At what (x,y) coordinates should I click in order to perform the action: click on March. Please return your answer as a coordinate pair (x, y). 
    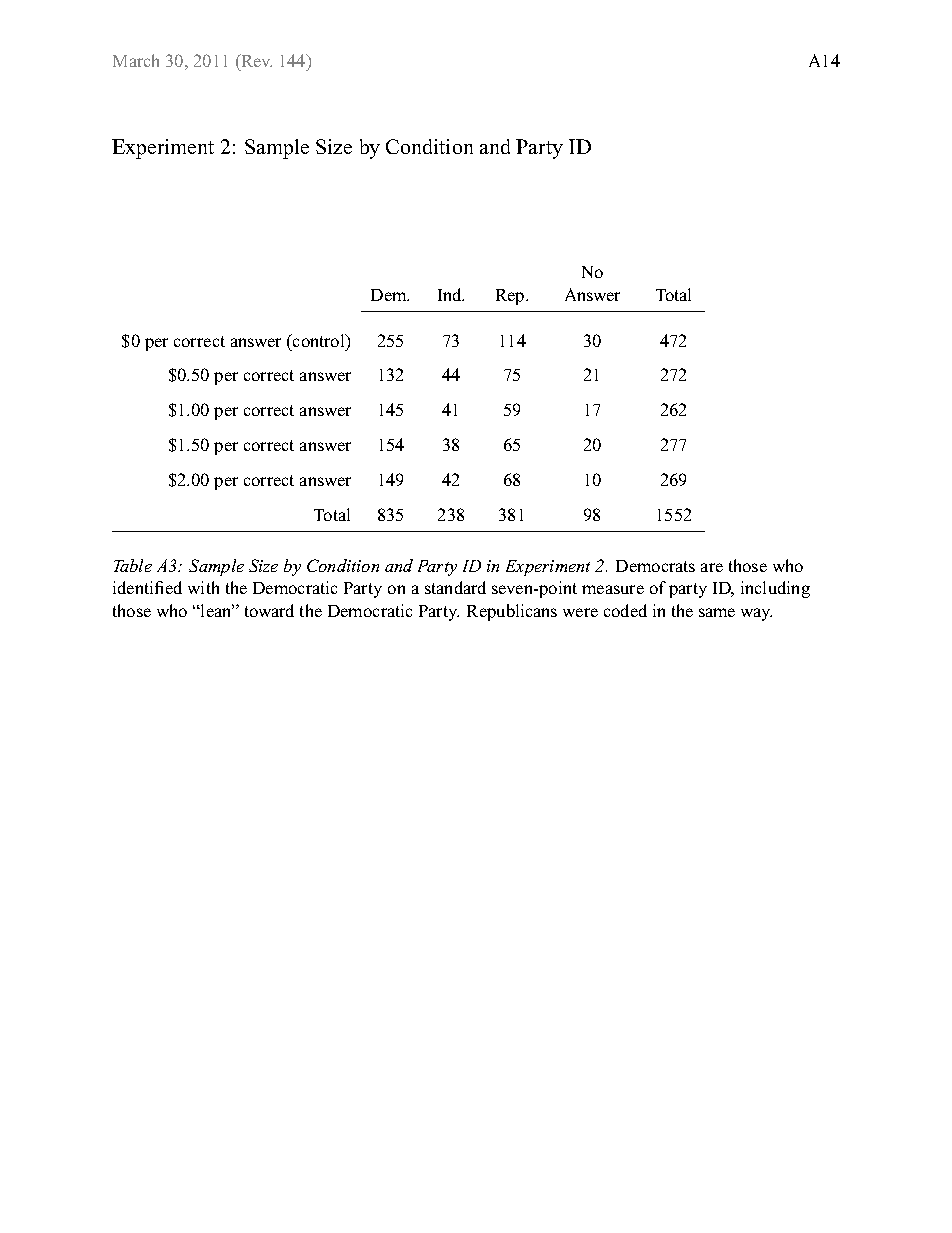
    Looking at the image, I should click on (136, 60).
